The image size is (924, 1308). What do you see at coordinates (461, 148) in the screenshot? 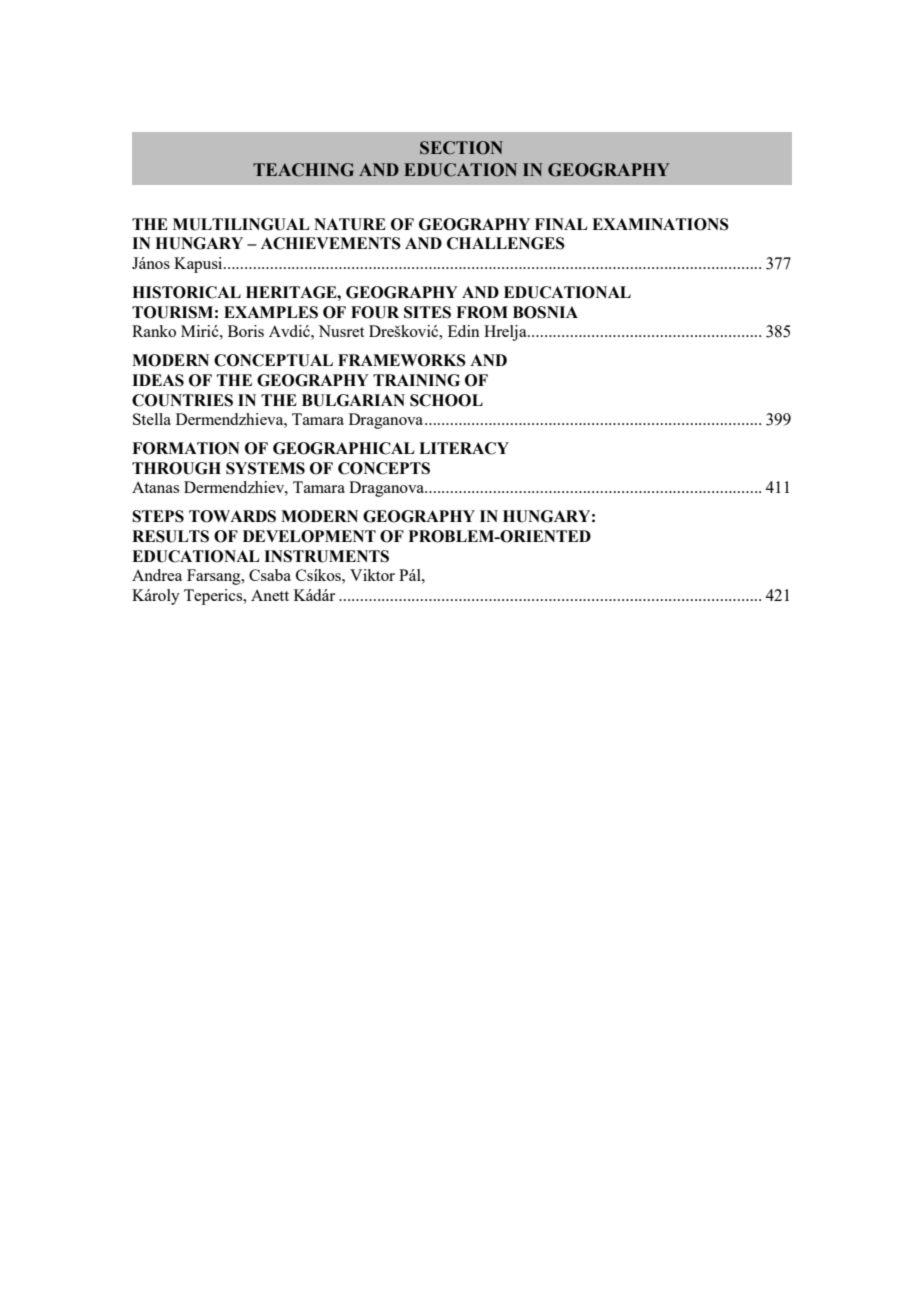
I see `SECTION` at bounding box center [461, 148].
